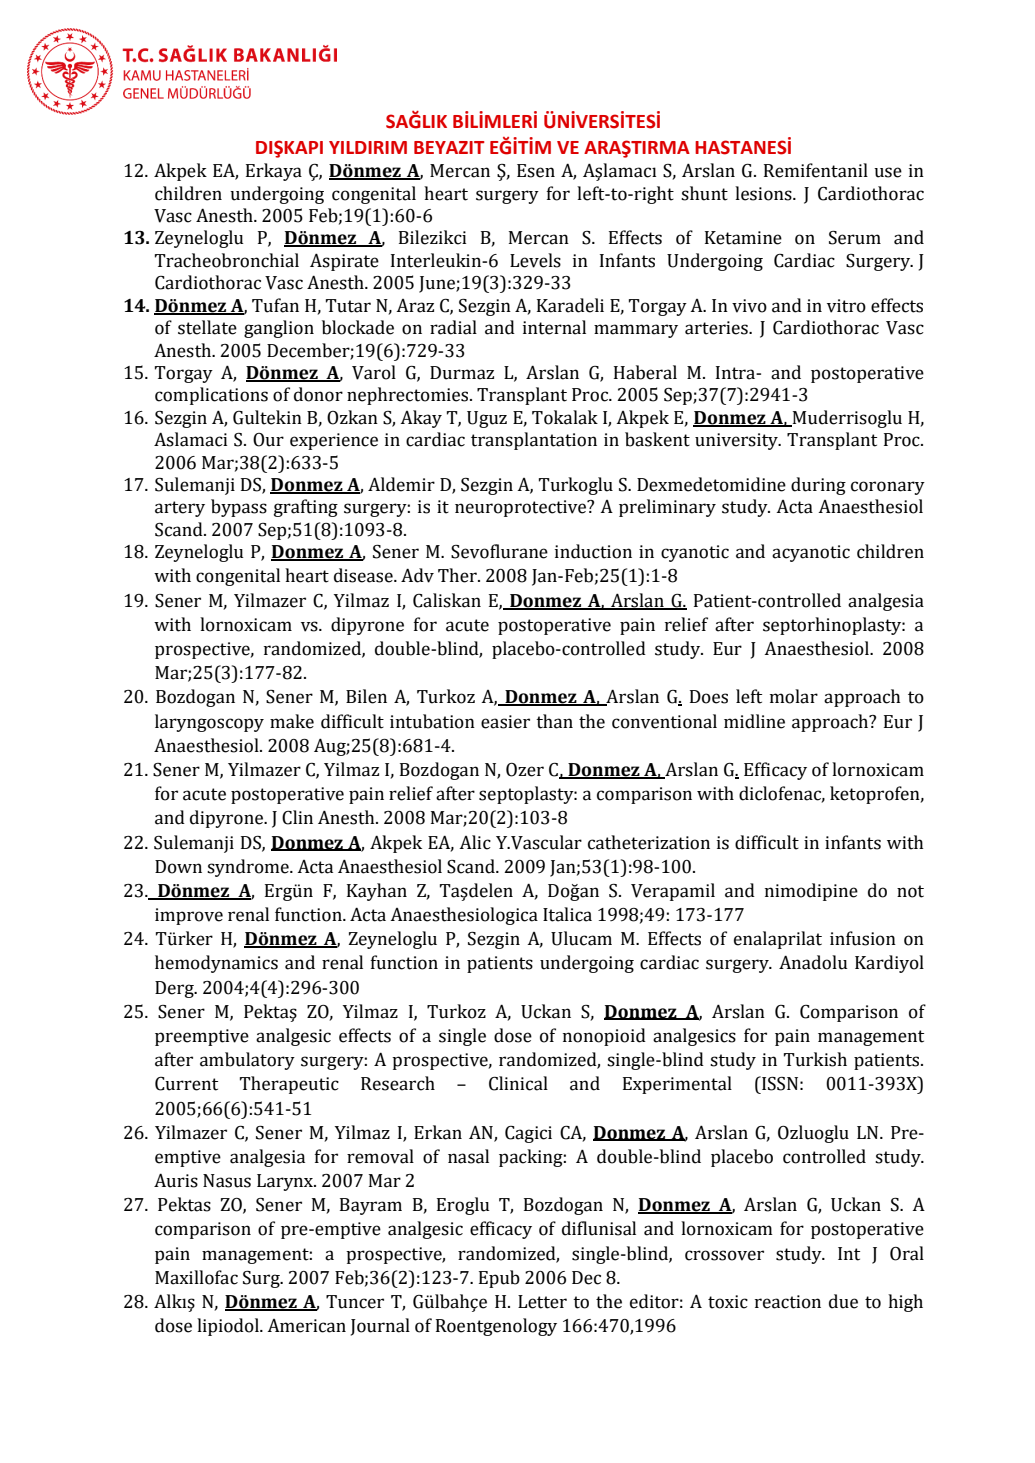 The height and width of the screenshot is (1463, 1035). What do you see at coordinates (249, 868) in the screenshot?
I see `syndrome` at bounding box center [249, 868].
